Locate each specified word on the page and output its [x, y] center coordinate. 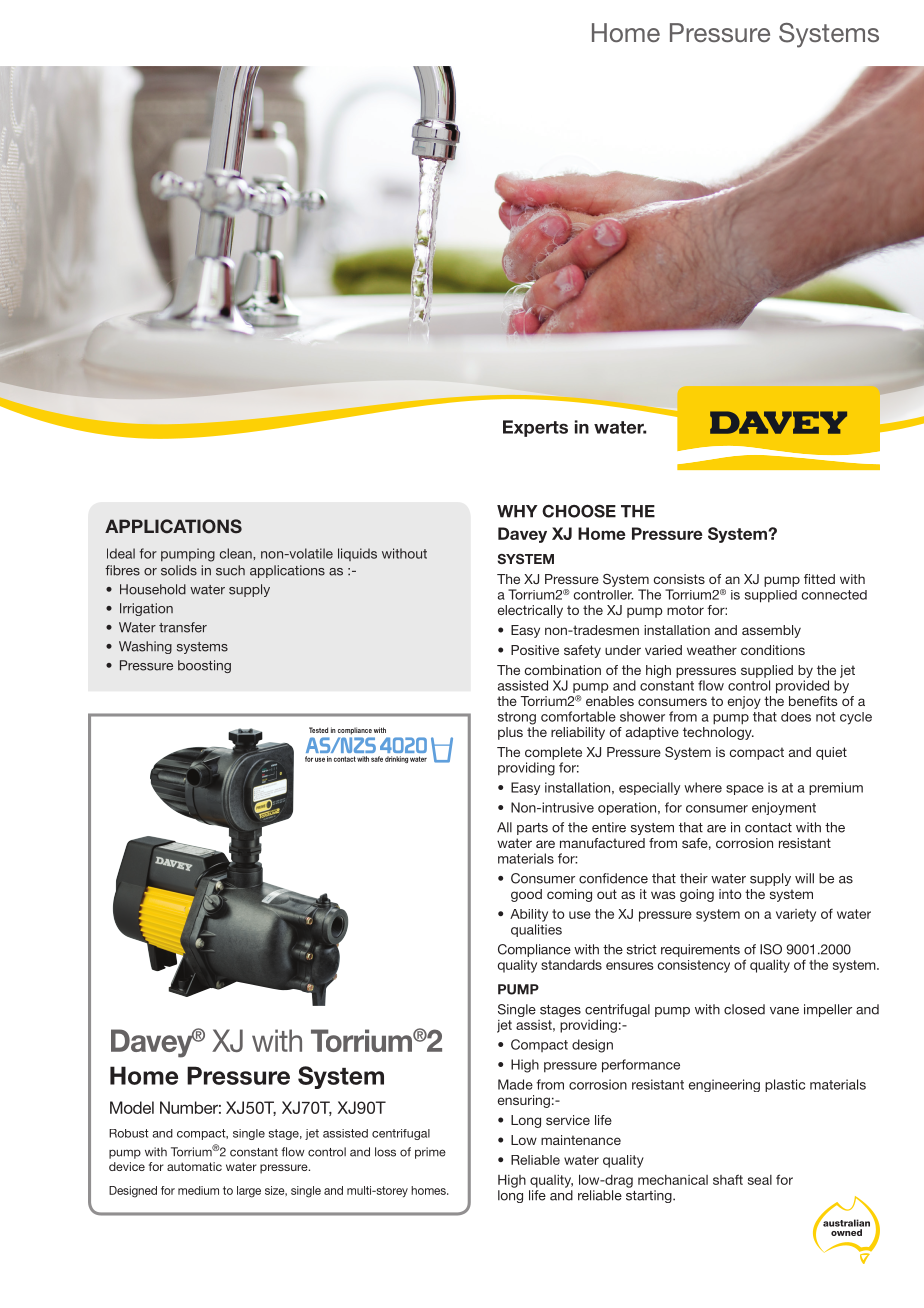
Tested [318, 730]
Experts [535, 428]
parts [532, 829]
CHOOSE [579, 511]
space [745, 790]
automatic [194, 1166]
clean [237, 553]
